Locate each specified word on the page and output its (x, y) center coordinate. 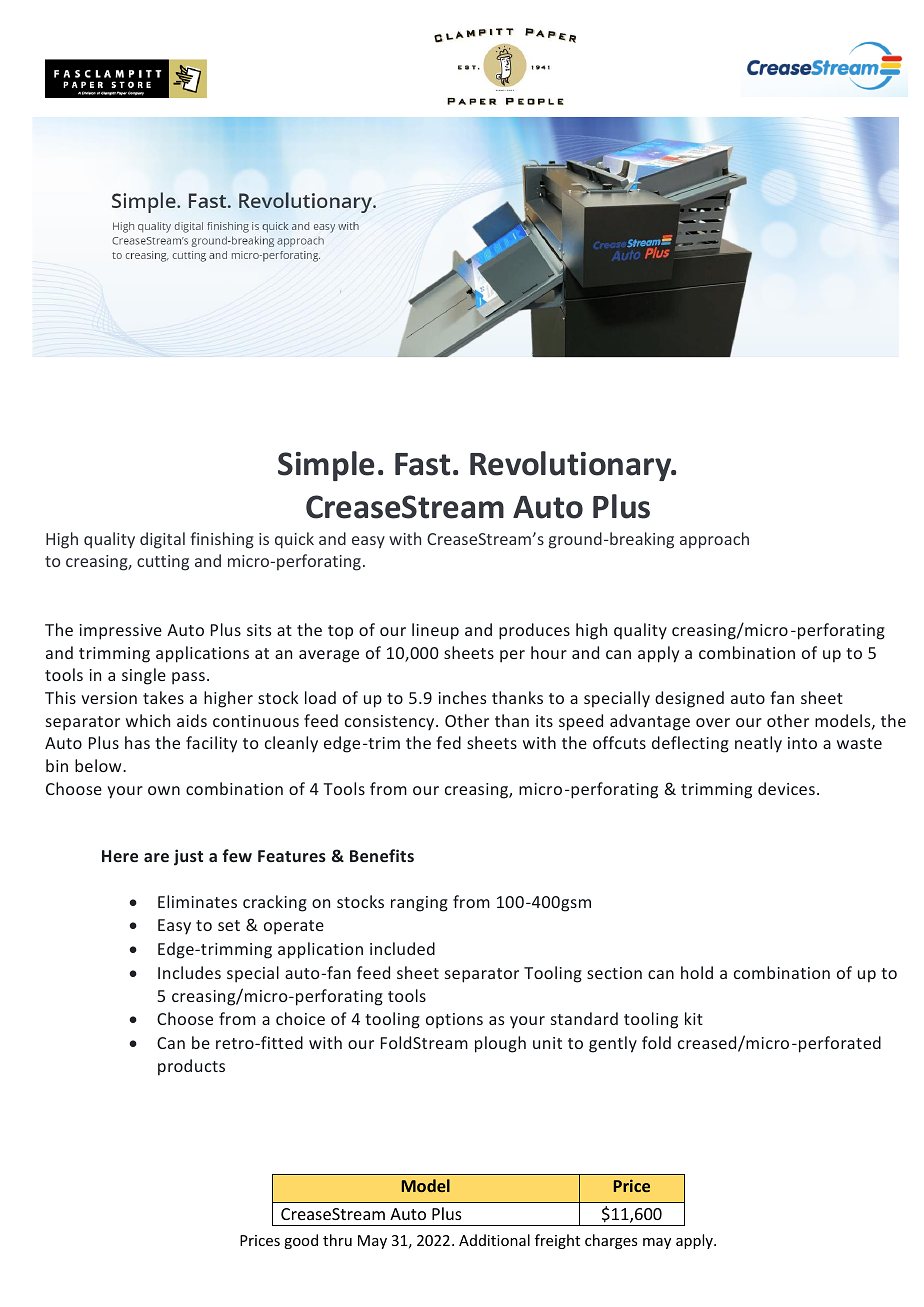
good (301, 1241)
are (156, 857)
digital (162, 540)
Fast (422, 464)
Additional (494, 1240)
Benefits (382, 855)
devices (786, 788)
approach (714, 540)
